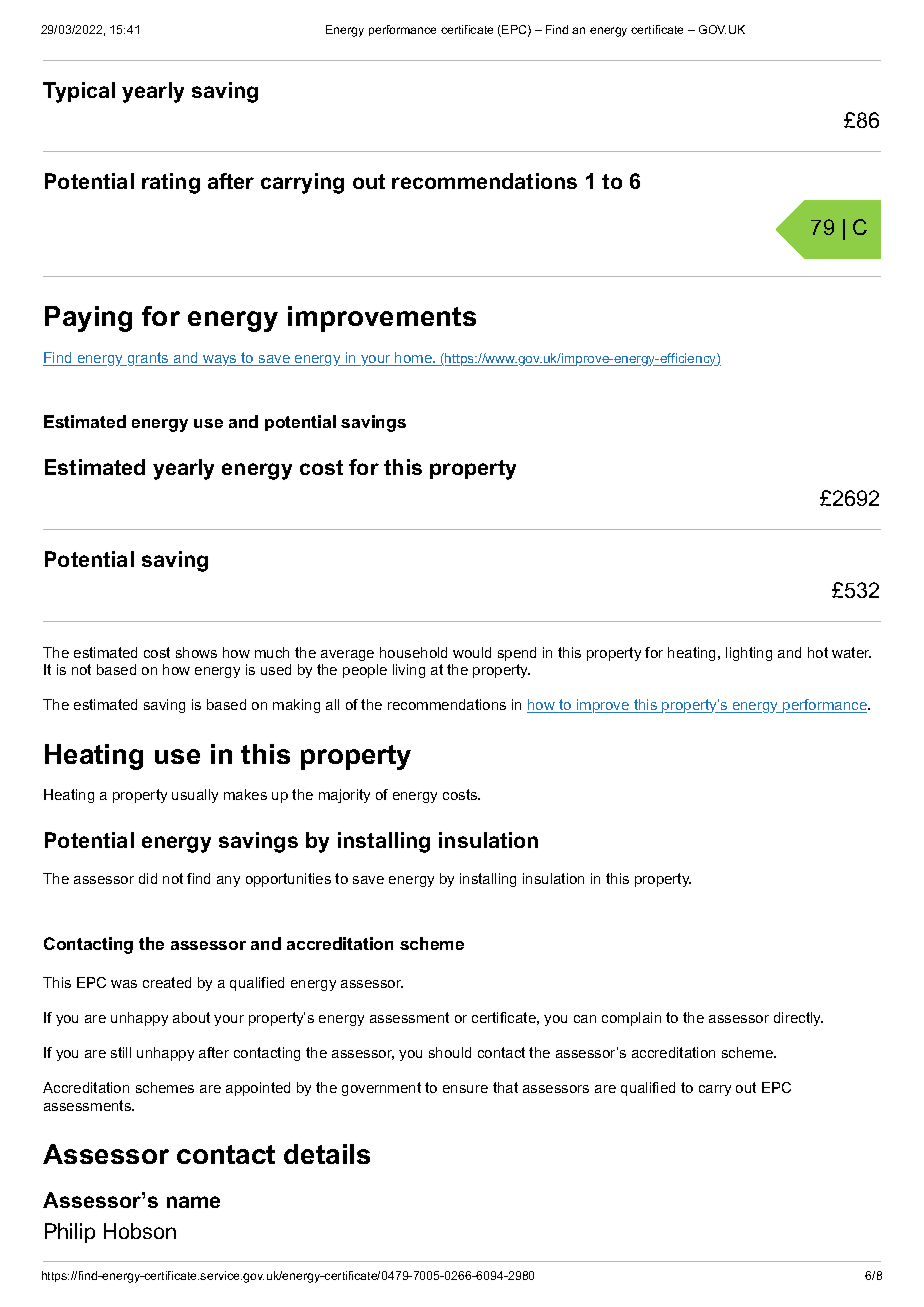 This screenshot has width=924, height=1307. What do you see at coordinates (196, 652) in the screenshot?
I see `shows` at bounding box center [196, 652].
